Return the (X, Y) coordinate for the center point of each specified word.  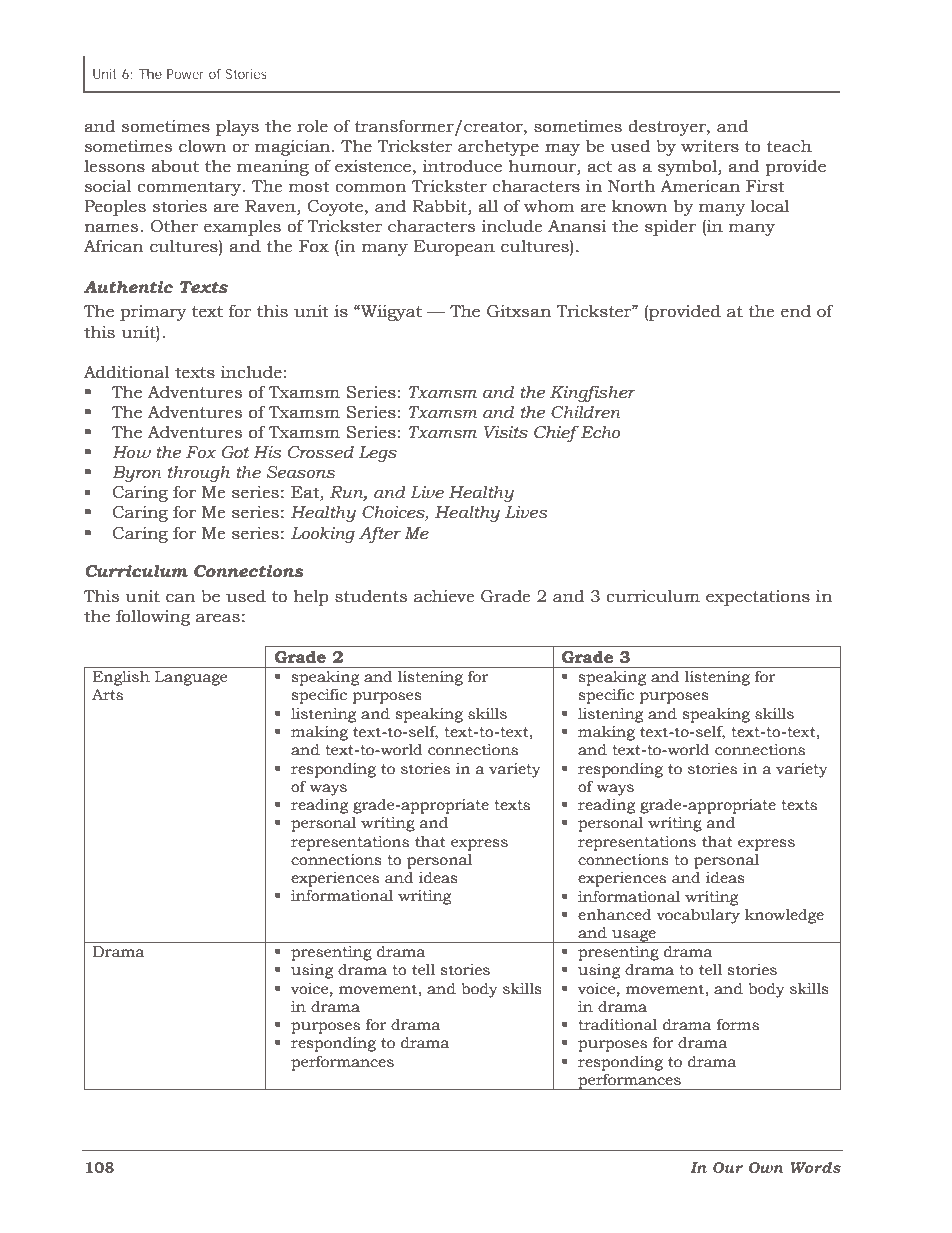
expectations (758, 598)
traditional (617, 1025)
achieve (444, 596)
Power (185, 74)
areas (218, 618)
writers (710, 146)
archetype (498, 148)
